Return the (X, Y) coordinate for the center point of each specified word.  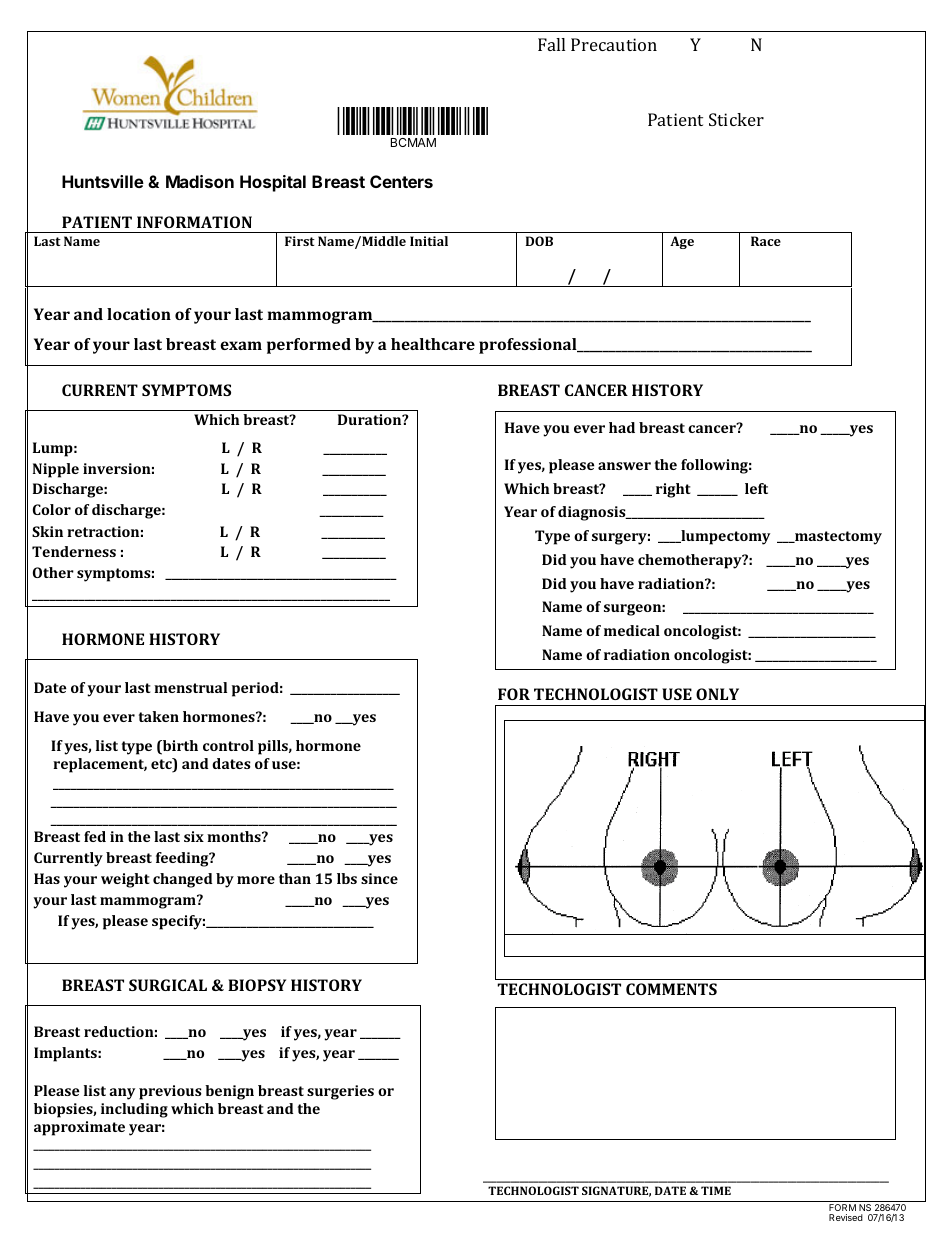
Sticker (736, 119)
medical (632, 630)
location (139, 314)
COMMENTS (671, 989)
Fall (551, 44)
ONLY (717, 694)
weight (125, 880)
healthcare (433, 344)
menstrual (190, 687)
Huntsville (103, 181)
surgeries (340, 1092)
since (379, 878)
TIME (716, 1190)
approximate (79, 1128)
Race (766, 241)
